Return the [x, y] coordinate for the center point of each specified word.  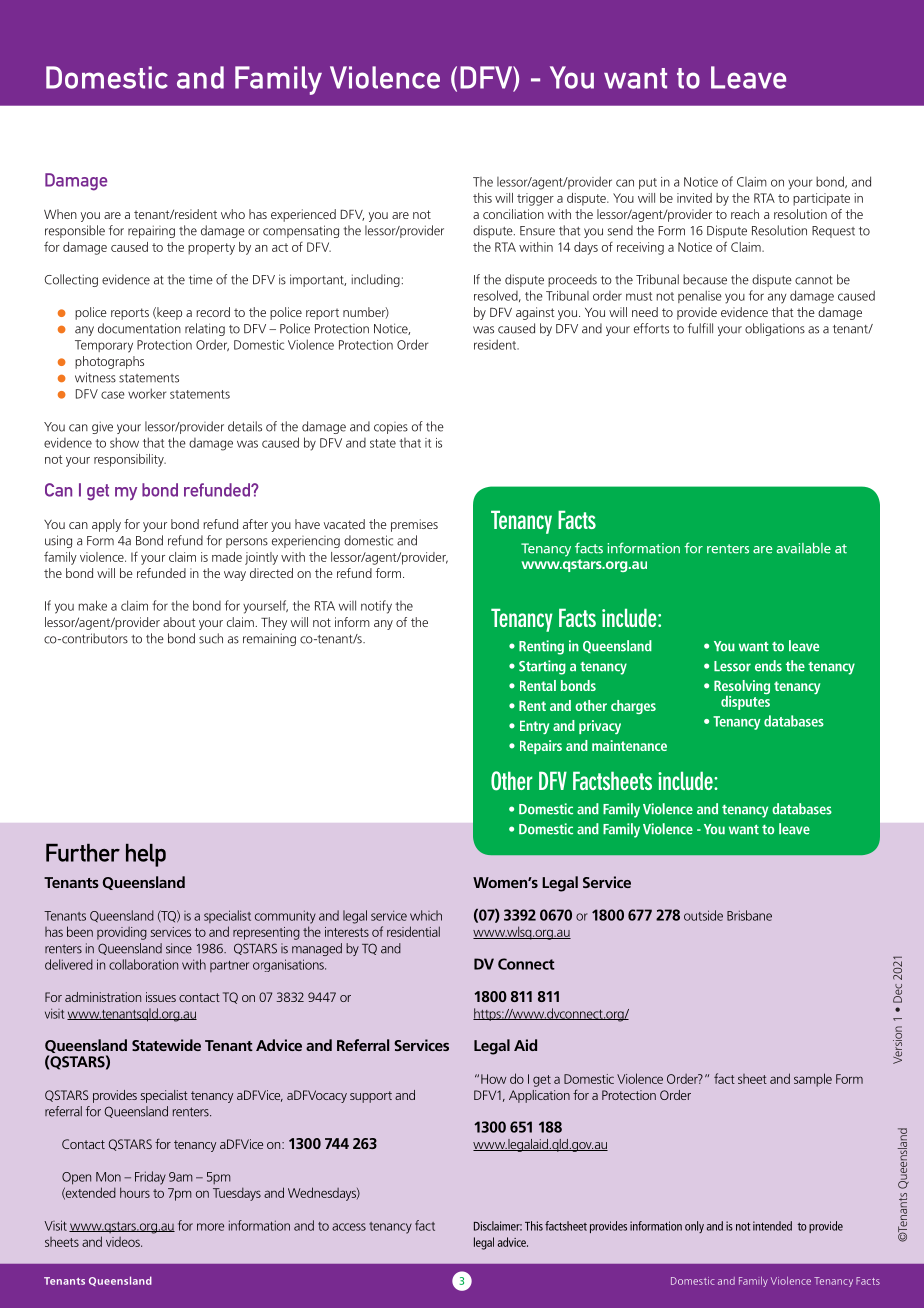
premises [414, 525]
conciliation [513, 214]
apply [106, 525]
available [803, 548]
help [146, 855]
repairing [151, 231]
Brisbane [749, 915]
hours [135, 1192]
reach [745, 214]
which [426, 915]
